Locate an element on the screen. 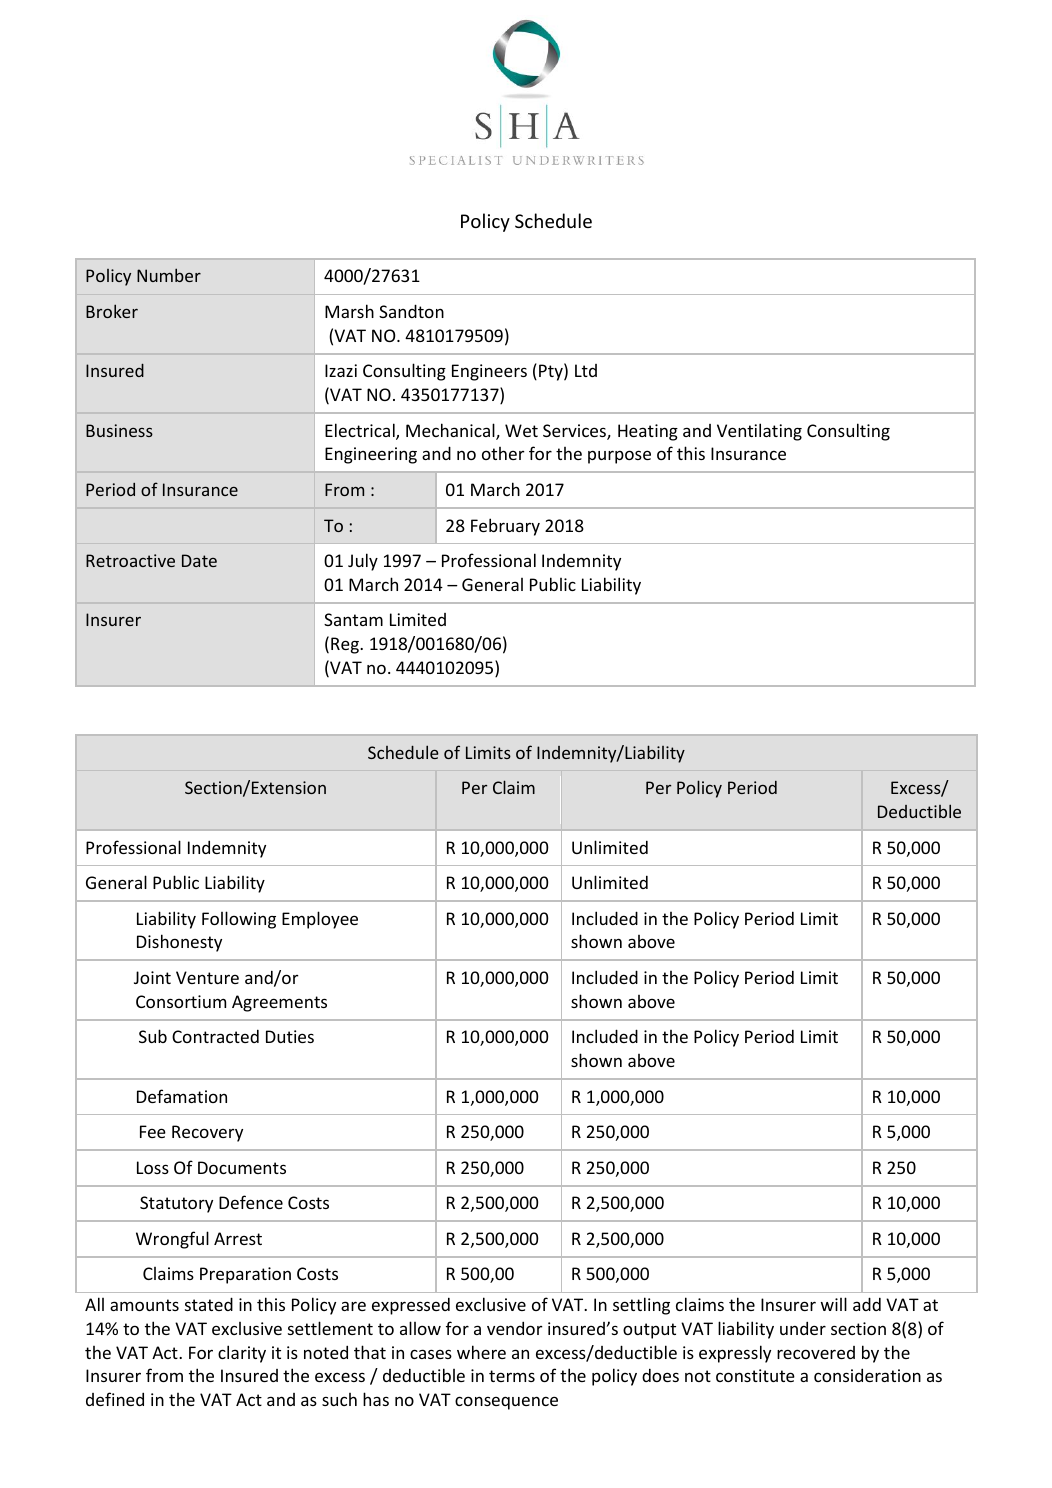  Following is located at coordinates (239, 920).
